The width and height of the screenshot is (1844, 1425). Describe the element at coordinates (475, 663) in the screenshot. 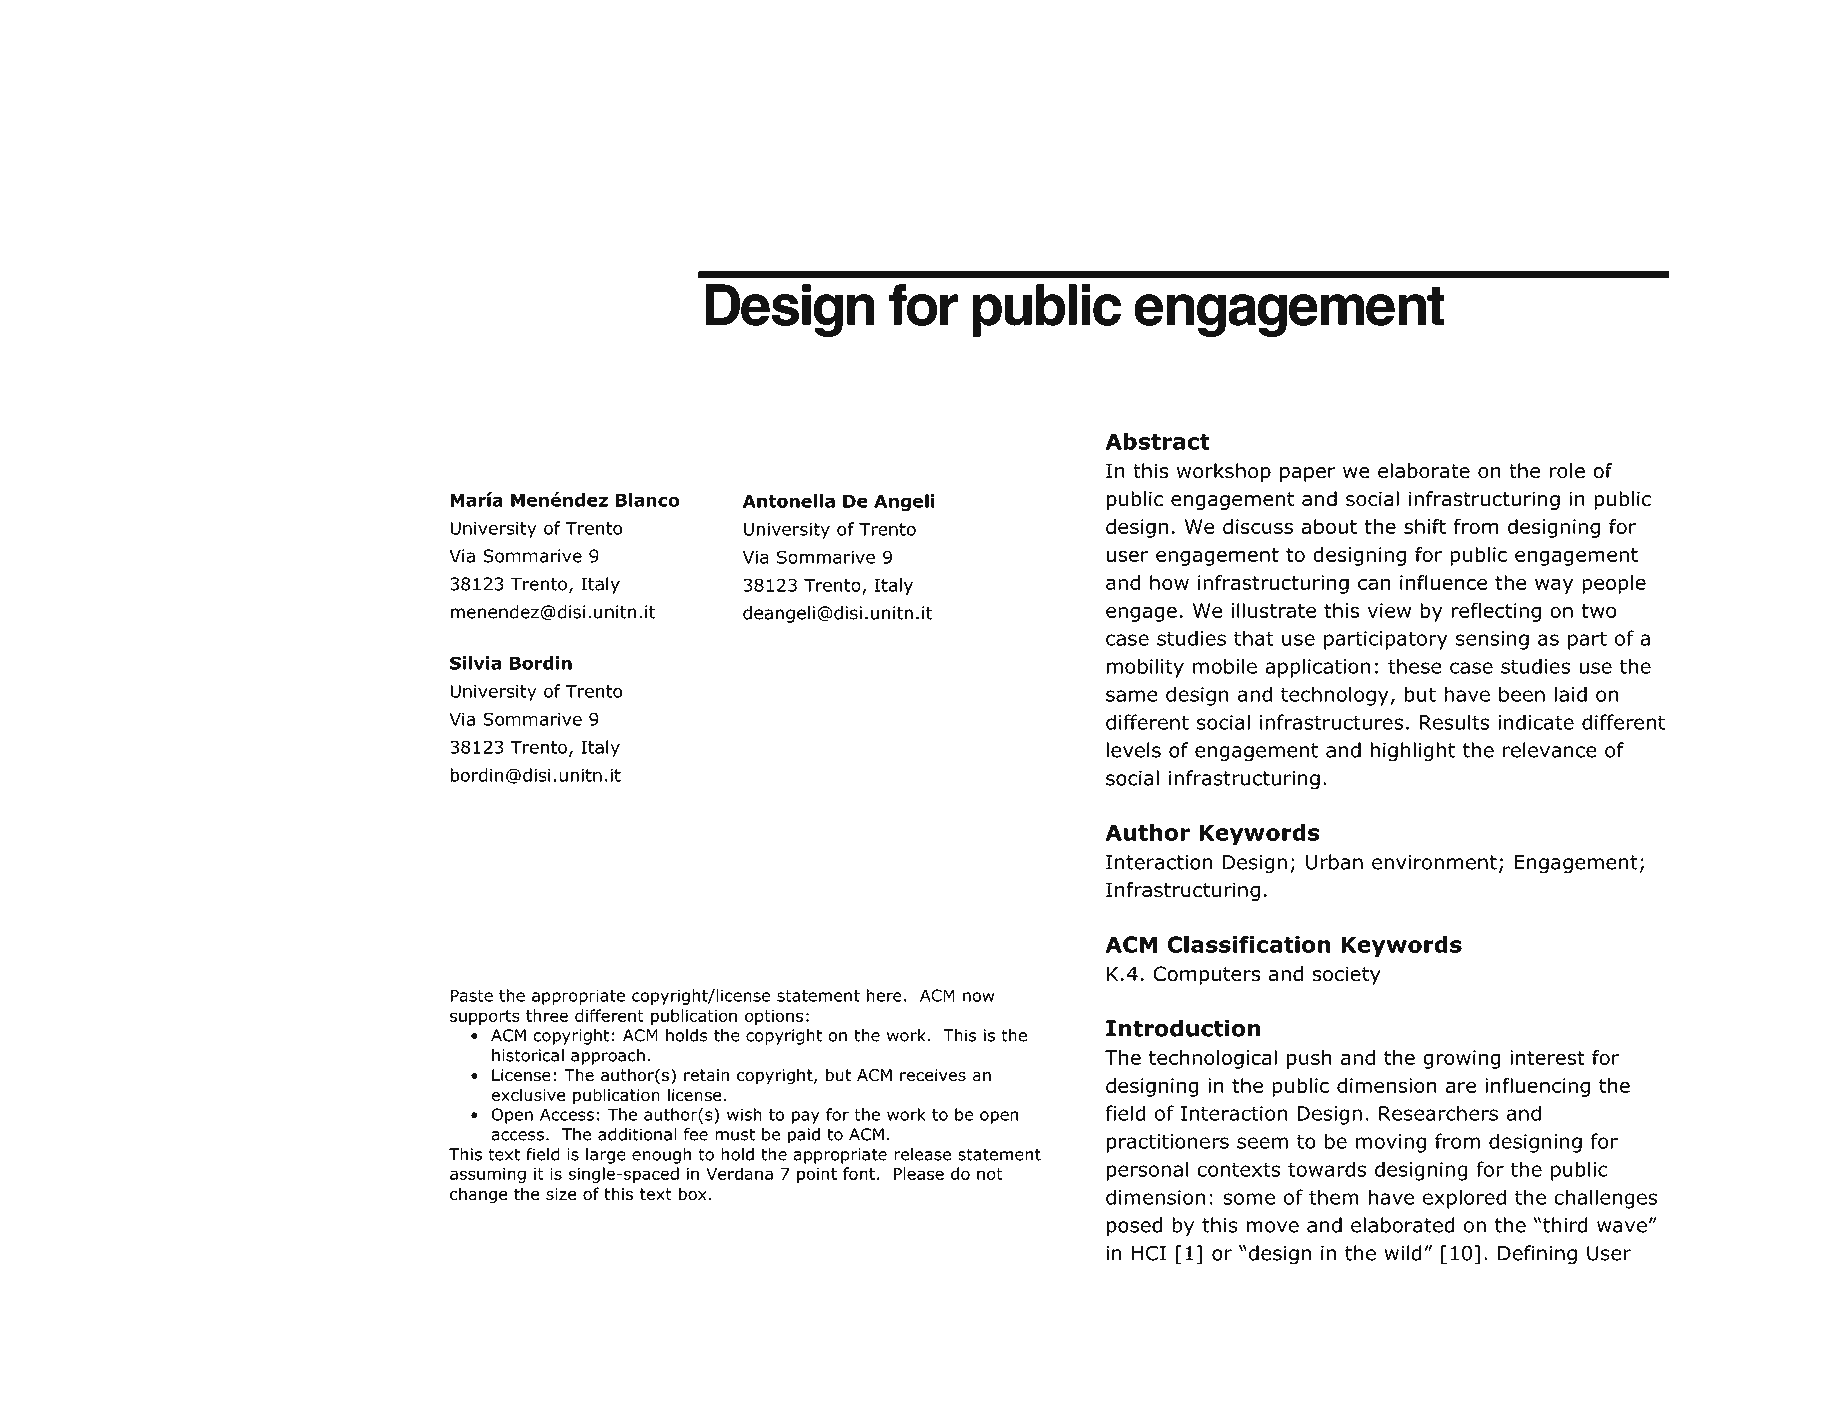

I see `Silvia` at that location.
